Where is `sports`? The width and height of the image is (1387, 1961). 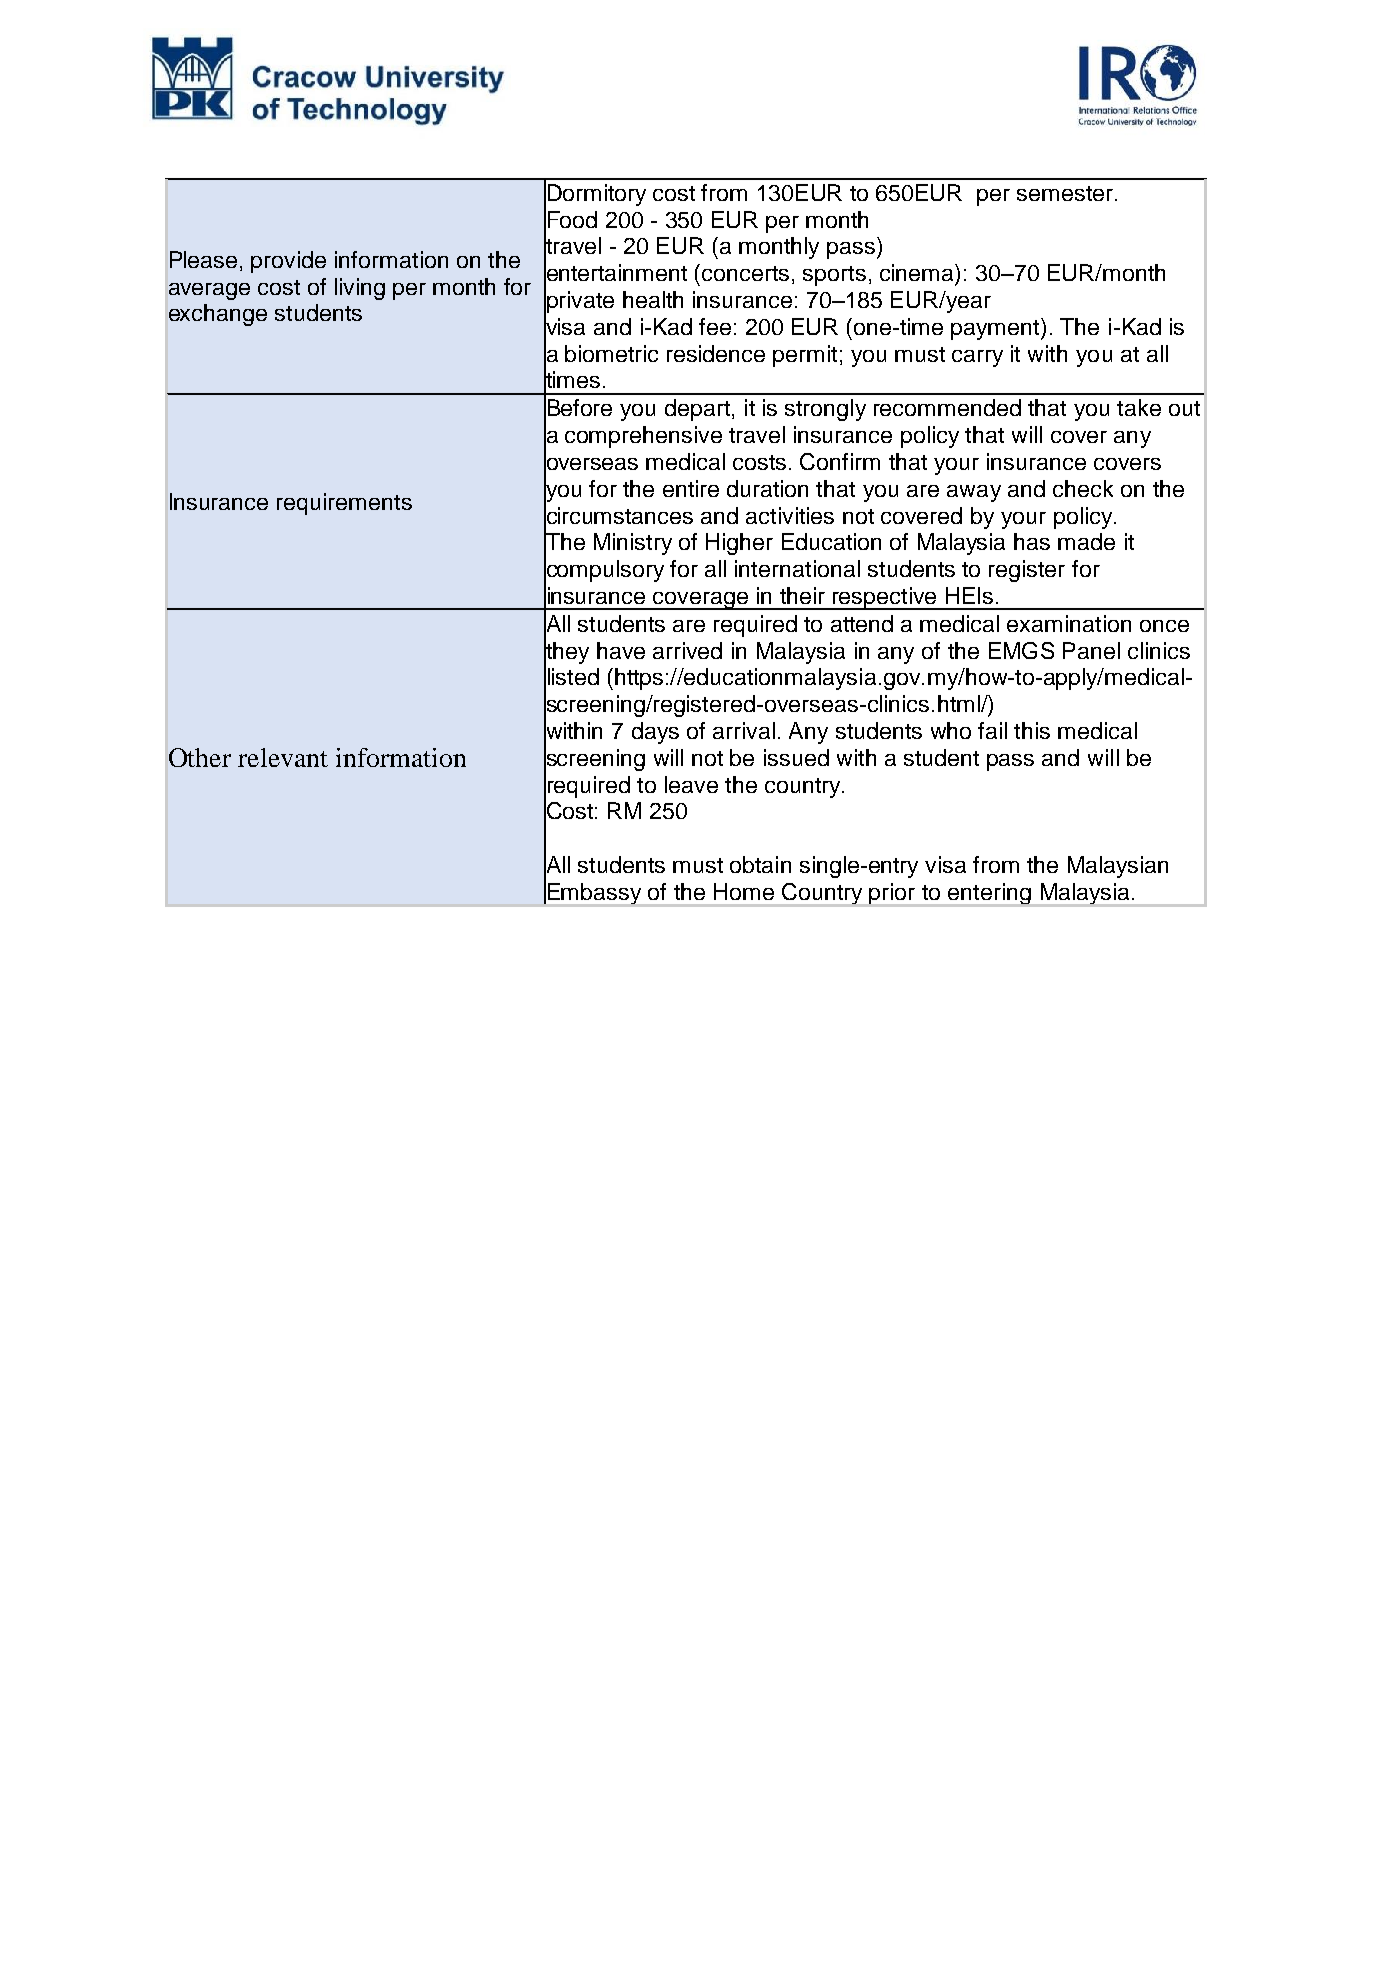 sports is located at coordinates (834, 276).
